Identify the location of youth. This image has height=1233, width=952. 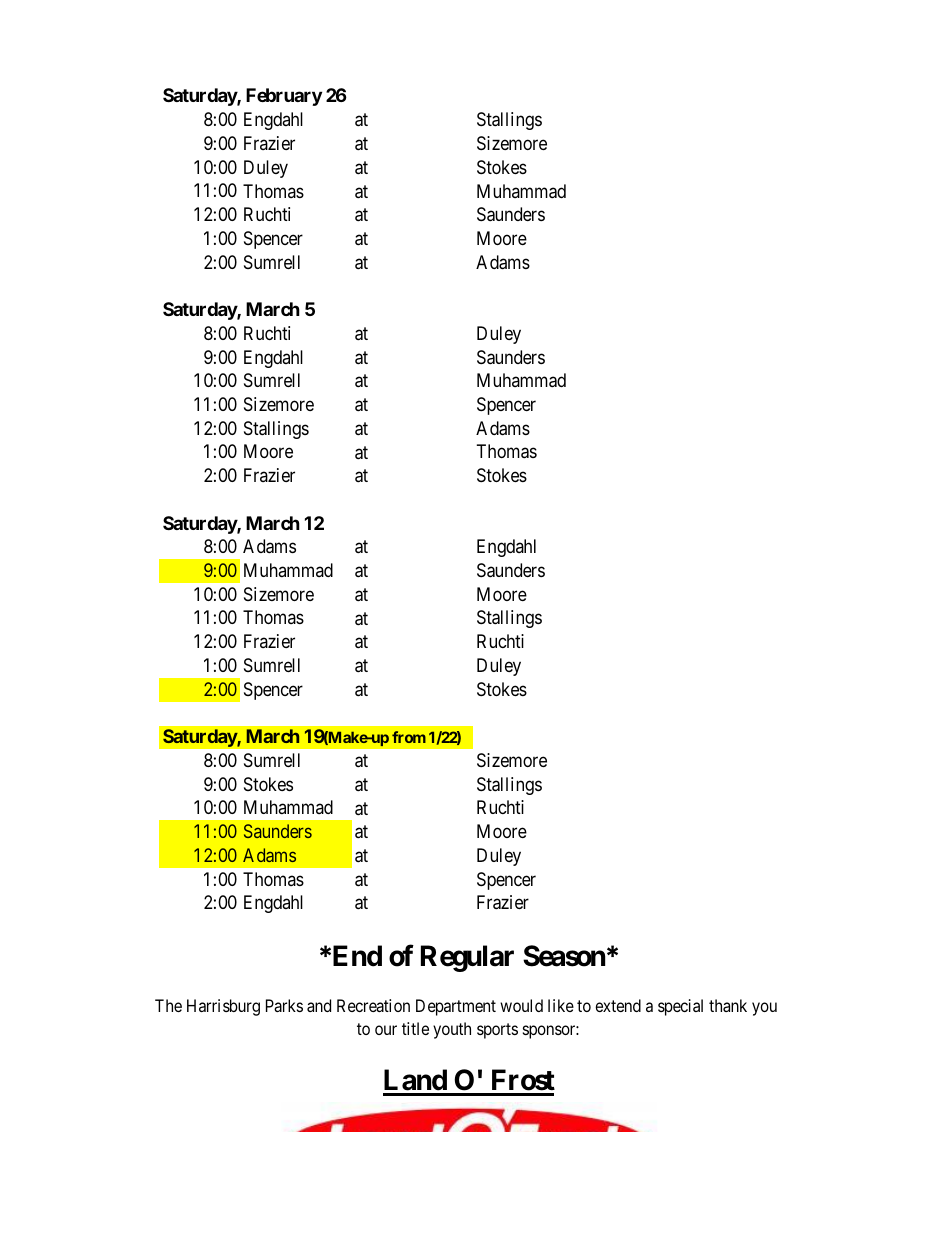
(452, 1030).
